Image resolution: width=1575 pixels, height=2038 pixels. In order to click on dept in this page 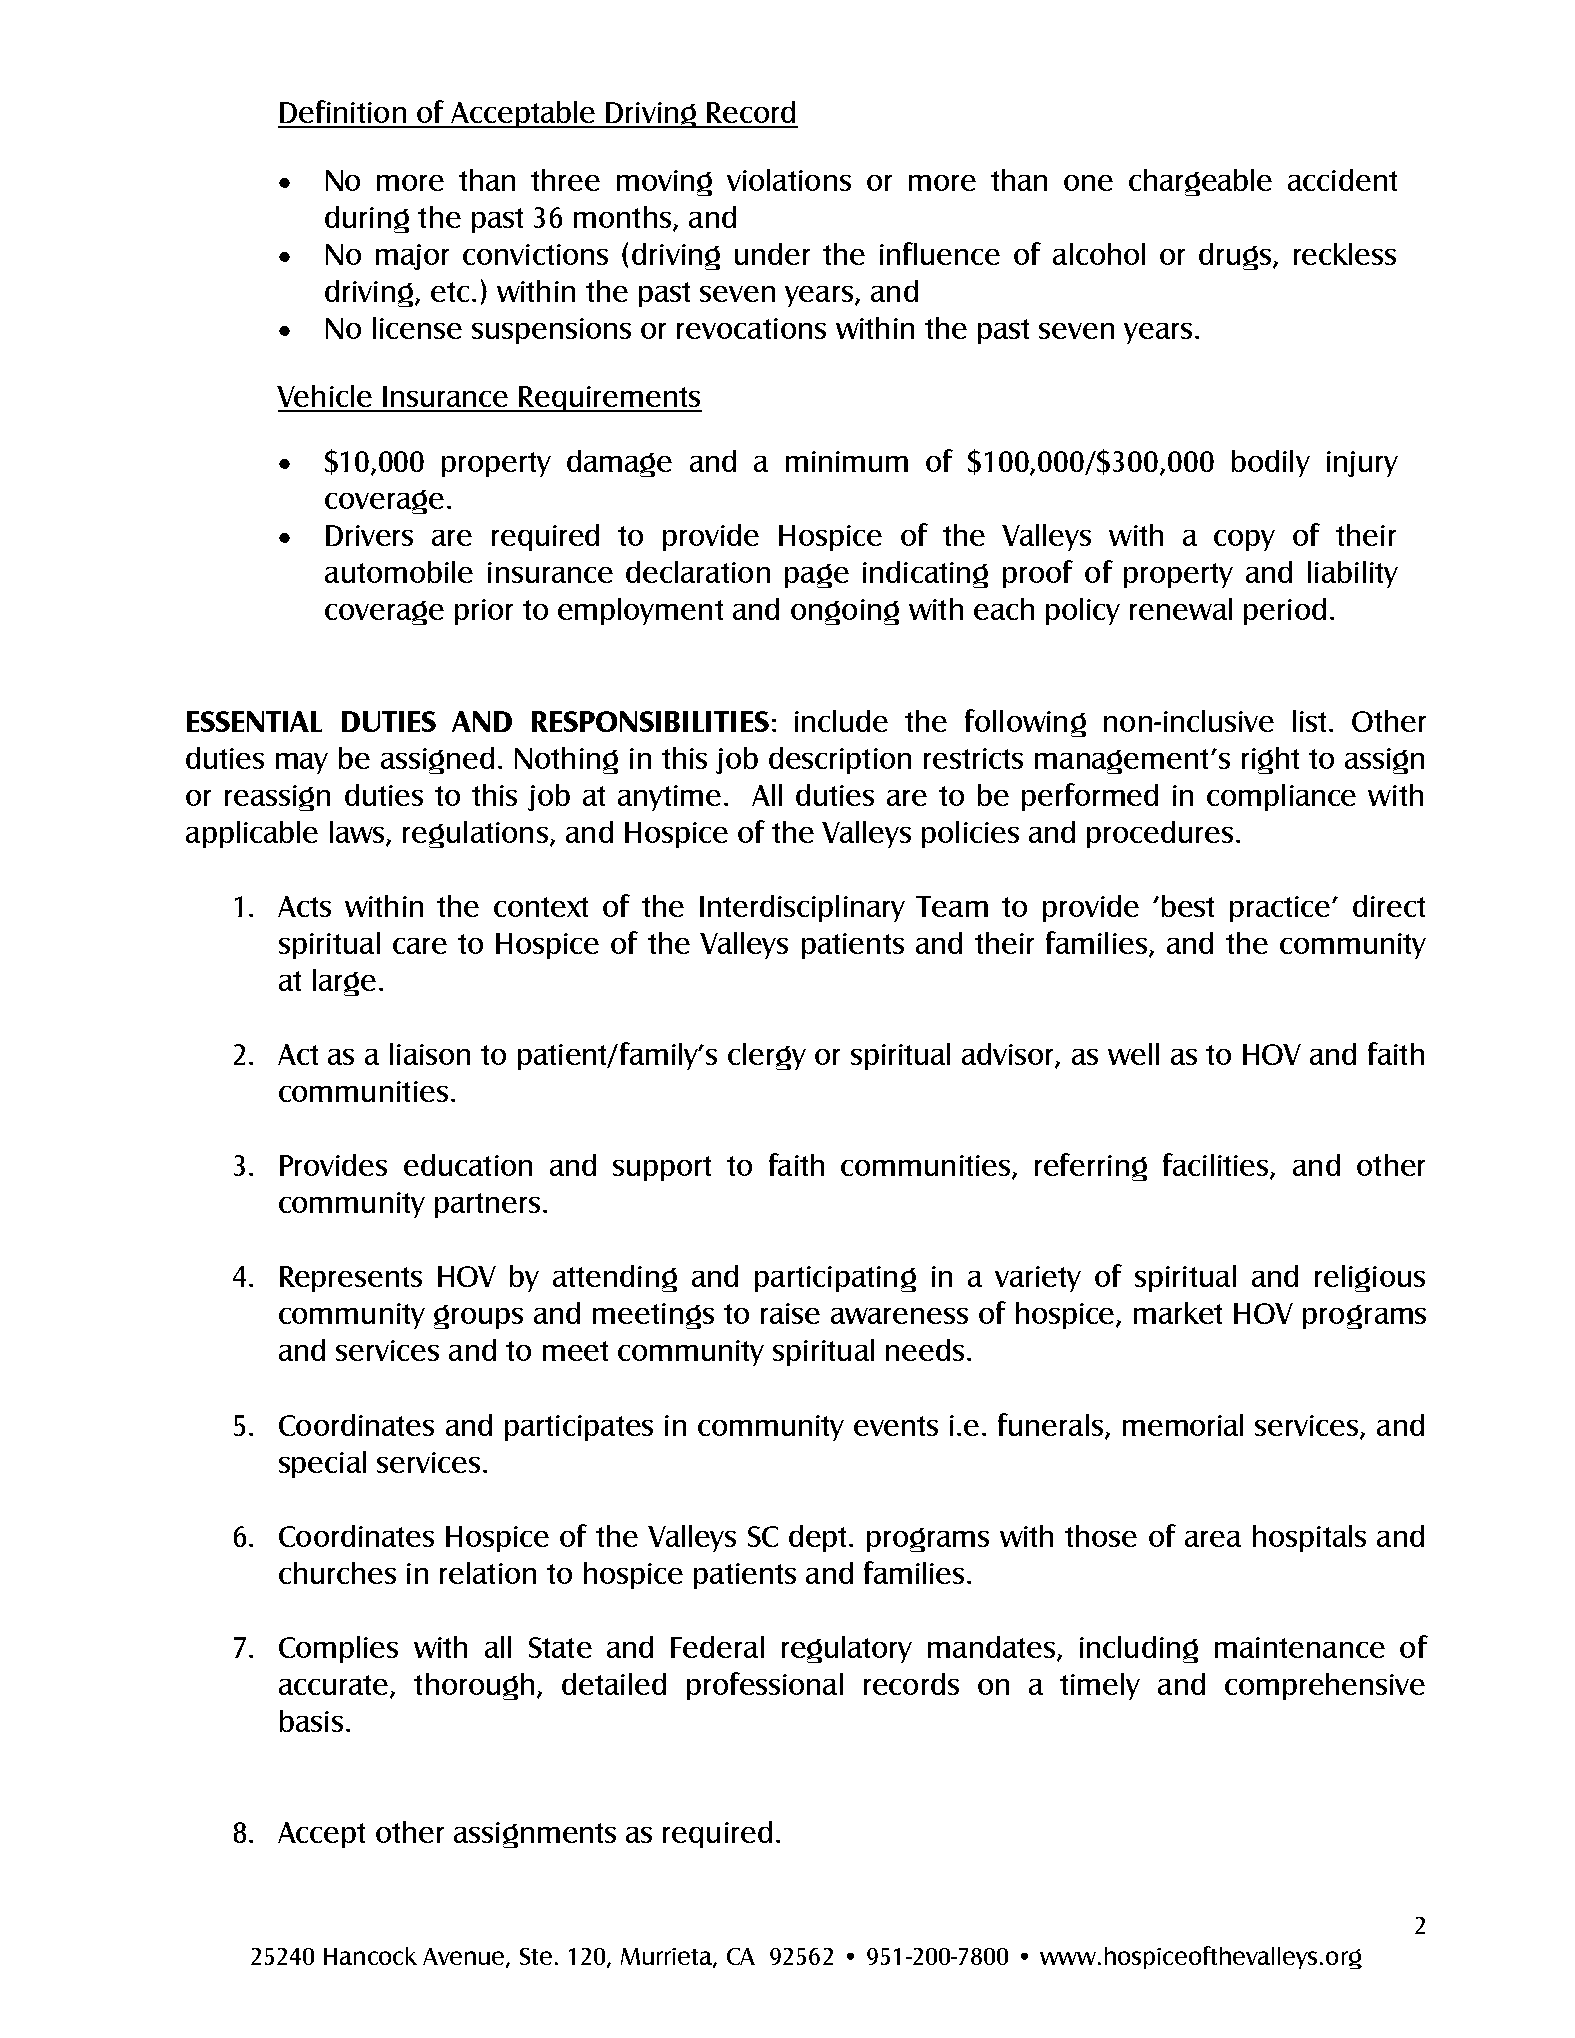, I will do `click(819, 1538)`.
